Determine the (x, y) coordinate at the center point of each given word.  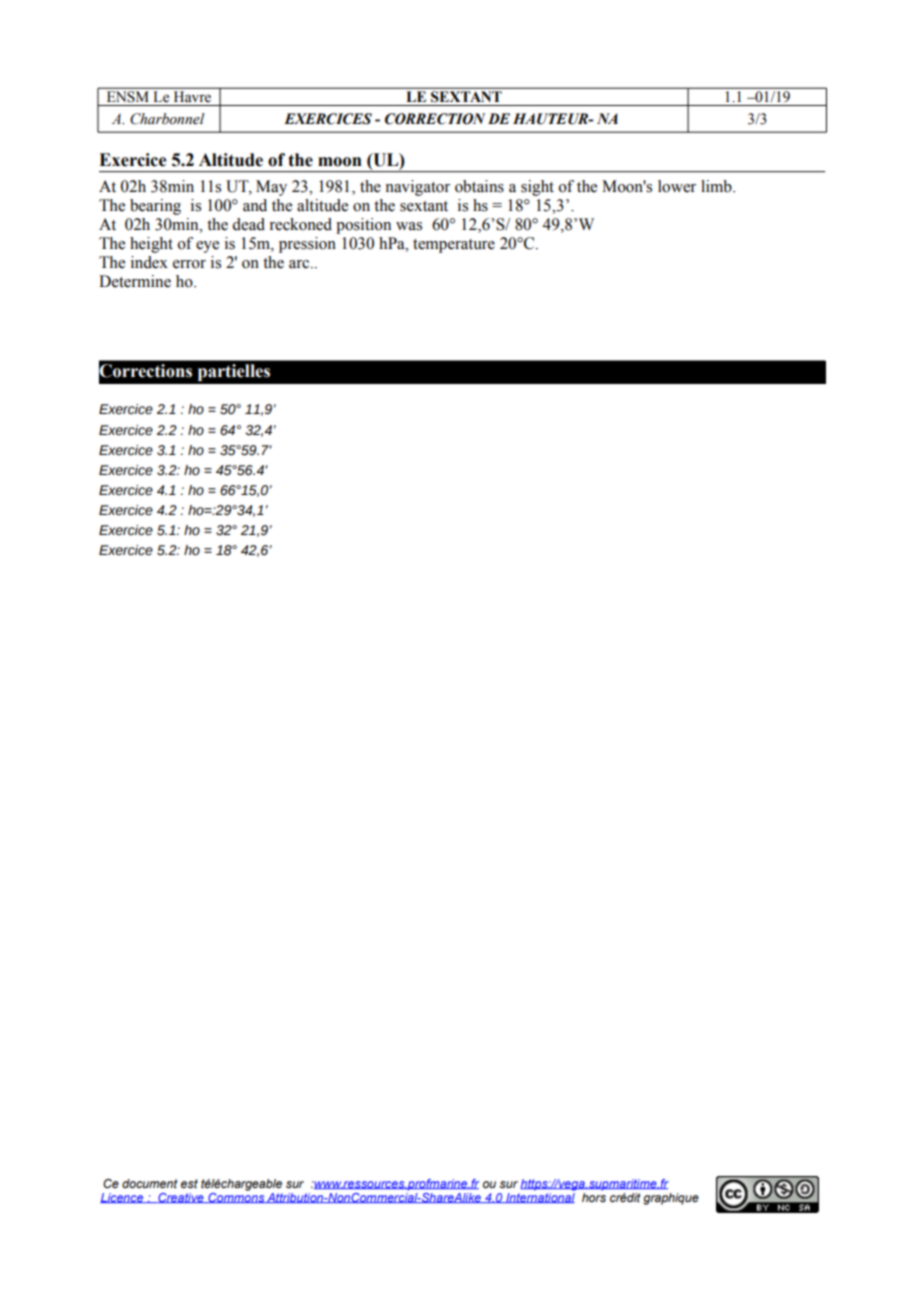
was (409, 226)
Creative (181, 1198)
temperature (454, 246)
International (539, 1196)
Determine (135, 281)
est (189, 1183)
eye (207, 247)
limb (717, 186)
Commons (236, 1196)
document (150, 1183)
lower (677, 186)
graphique (671, 1199)
